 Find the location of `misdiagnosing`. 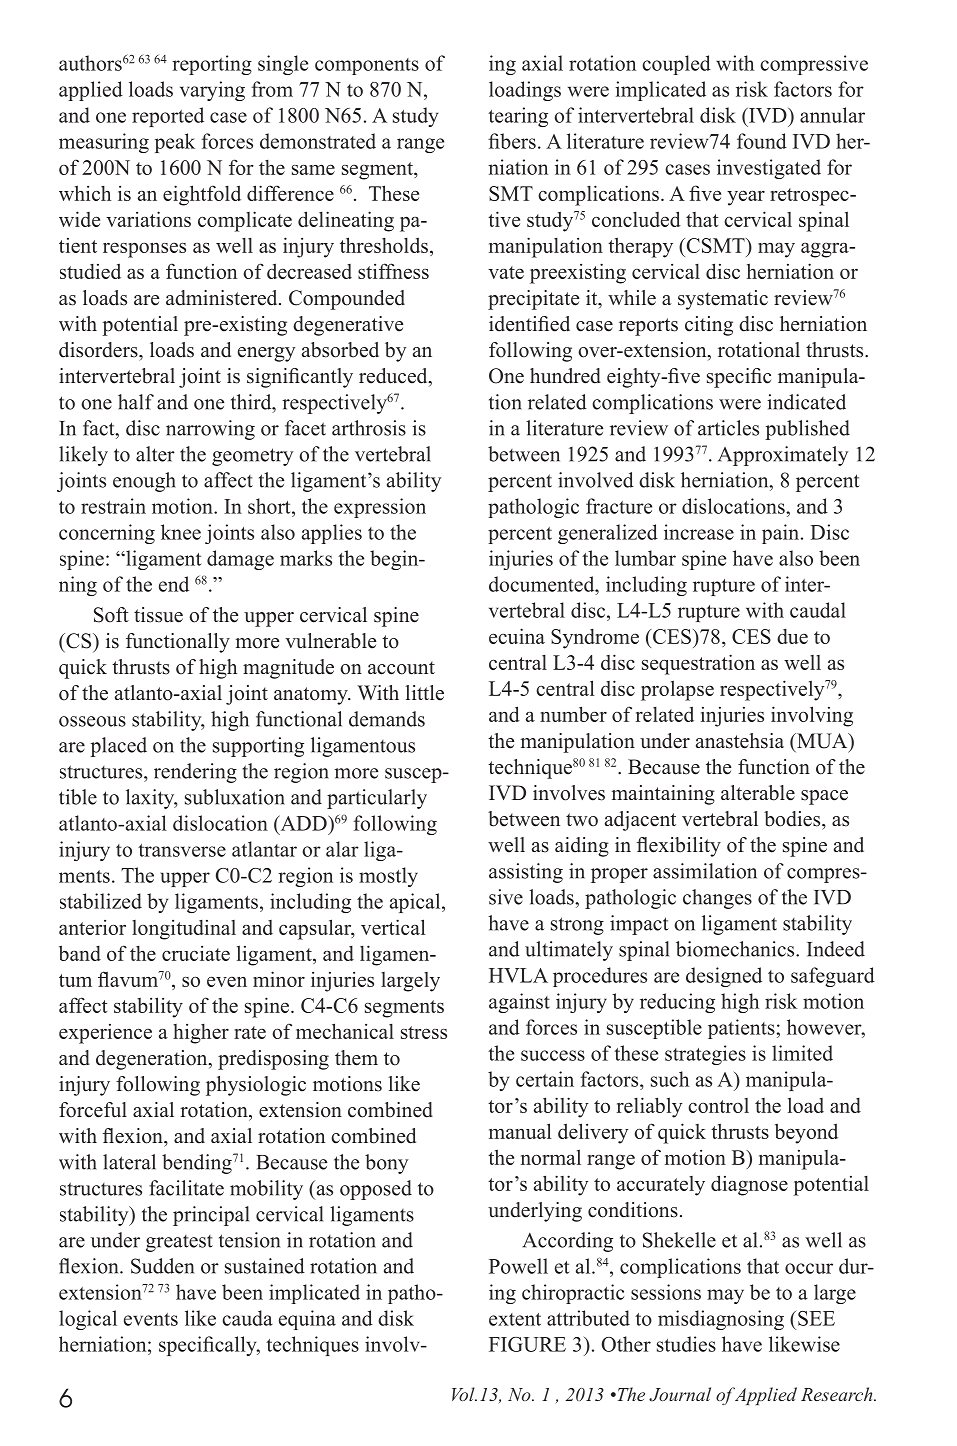

misdiagnosing is located at coordinates (721, 1320).
